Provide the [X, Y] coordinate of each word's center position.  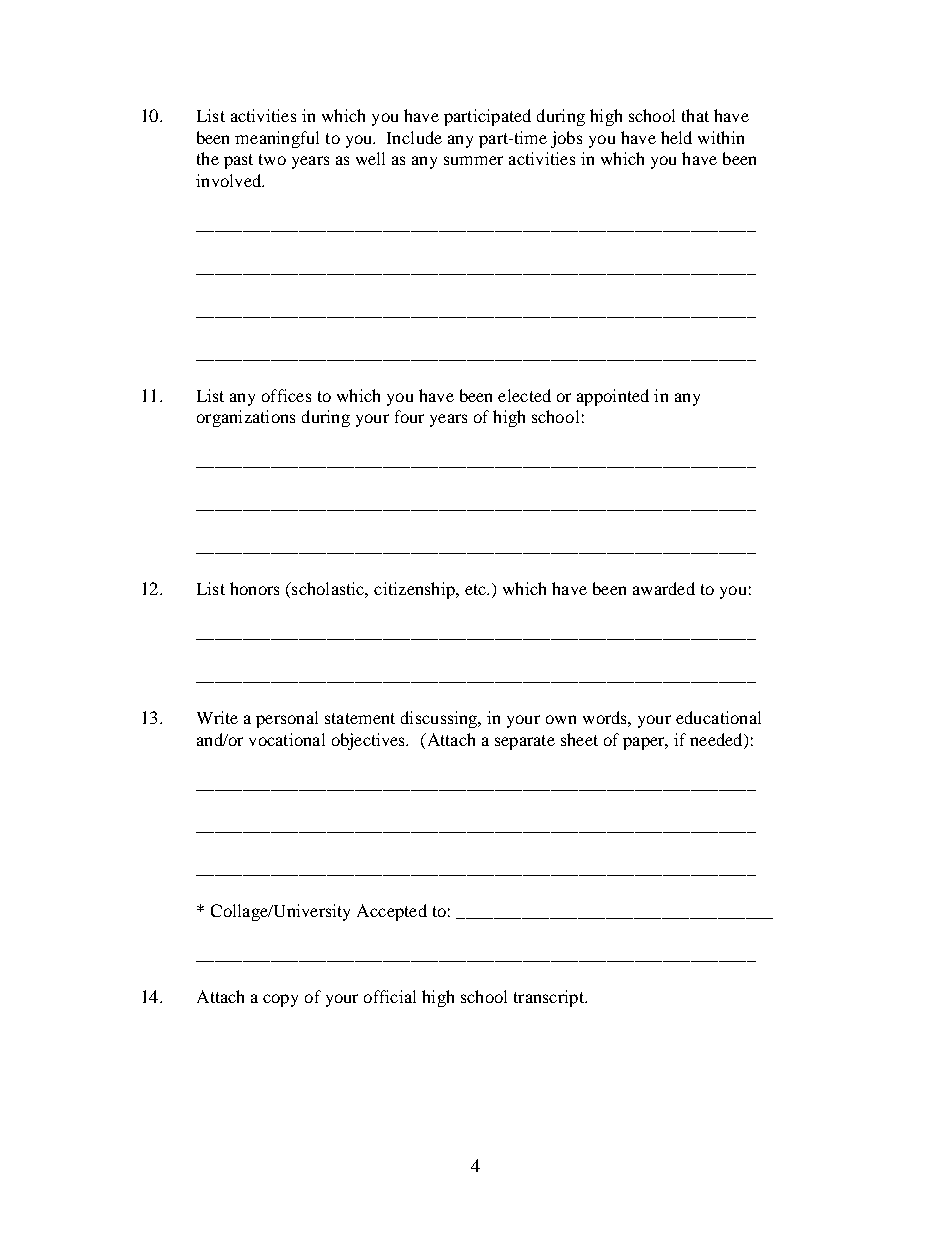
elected [524, 395]
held [676, 137]
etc [476, 589]
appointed [613, 397]
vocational [287, 739]
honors [254, 588]
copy [280, 1000]
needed [717, 739]
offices [286, 395]
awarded [664, 588]
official [390, 996]
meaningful [277, 139]
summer [473, 160]
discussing [440, 719]
